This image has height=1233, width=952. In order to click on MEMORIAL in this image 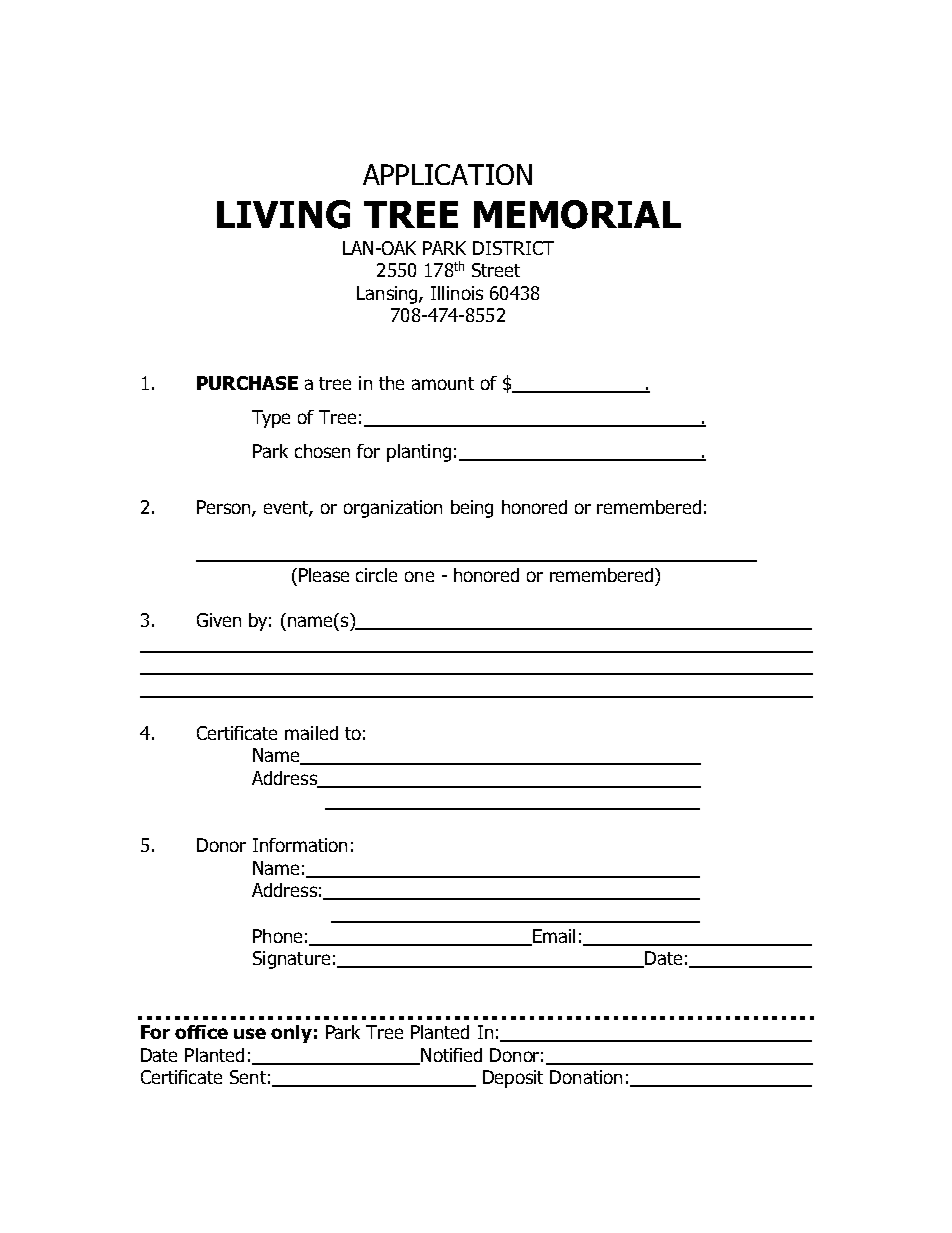, I will do `click(577, 214)`.
